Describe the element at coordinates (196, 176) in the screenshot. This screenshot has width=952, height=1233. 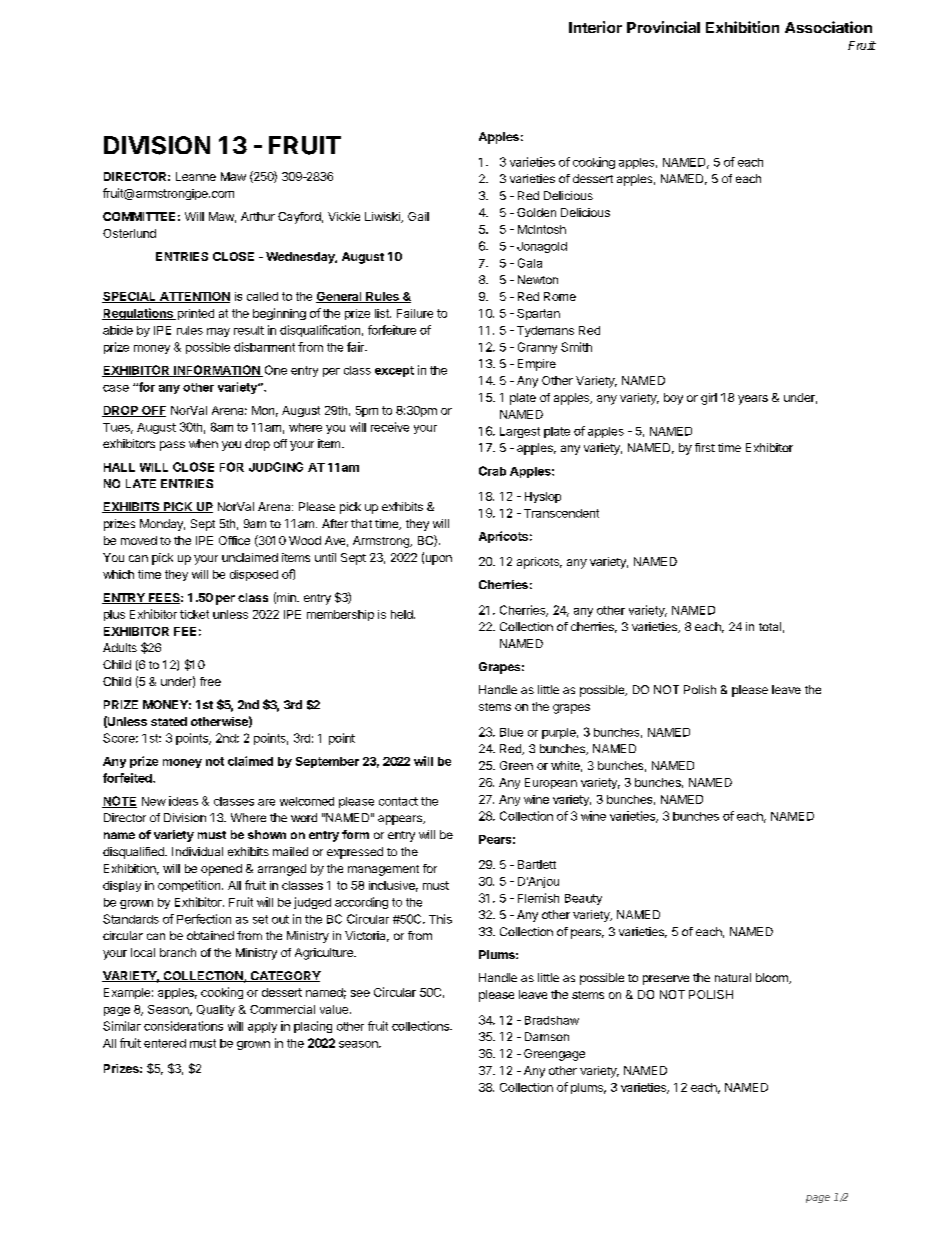
I see `Leanne` at that location.
